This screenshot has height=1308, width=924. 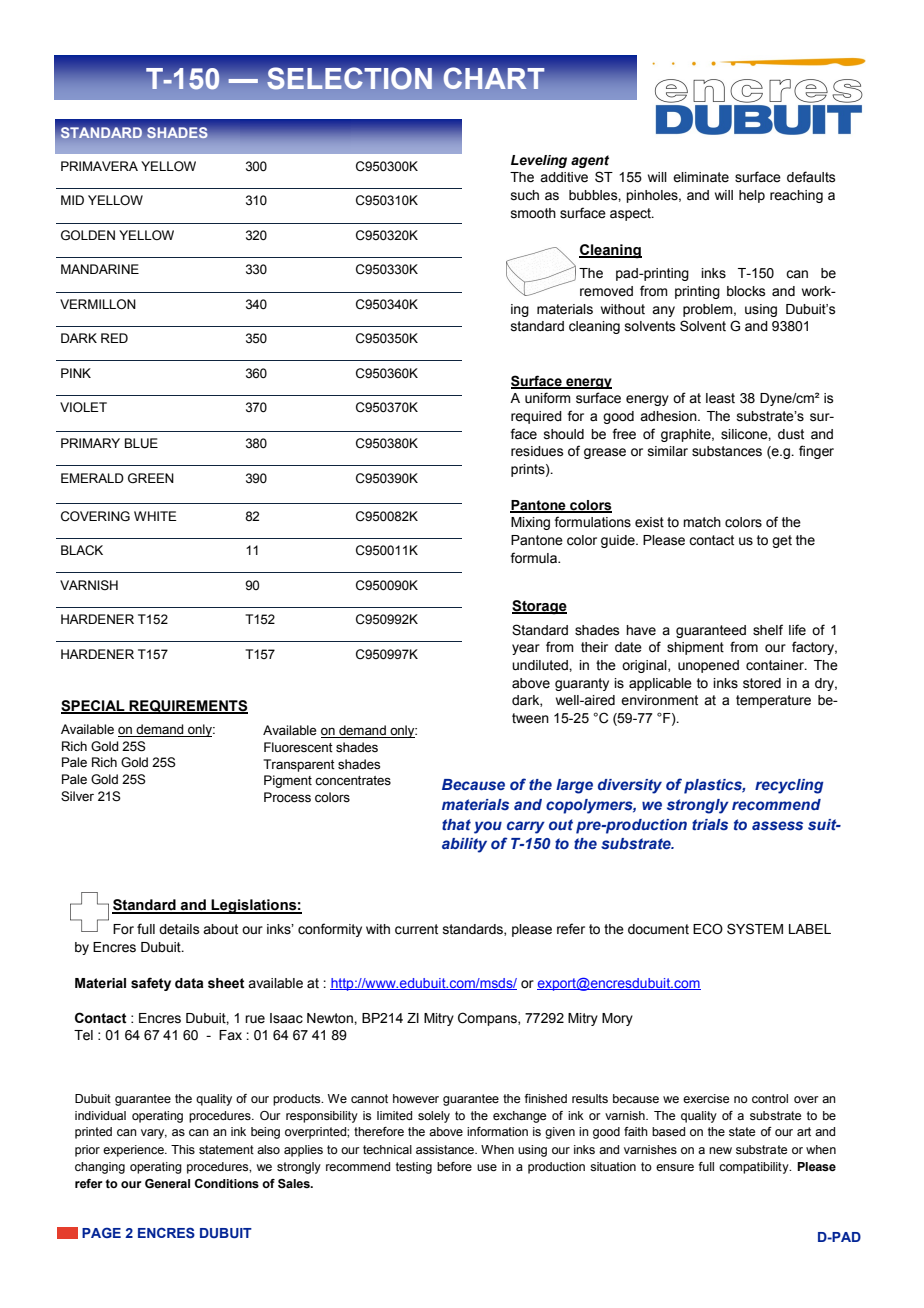 What do you see at coordinates (454, 1166) in the screenshot?
I see `before` at bounding box center [454, 1166].
